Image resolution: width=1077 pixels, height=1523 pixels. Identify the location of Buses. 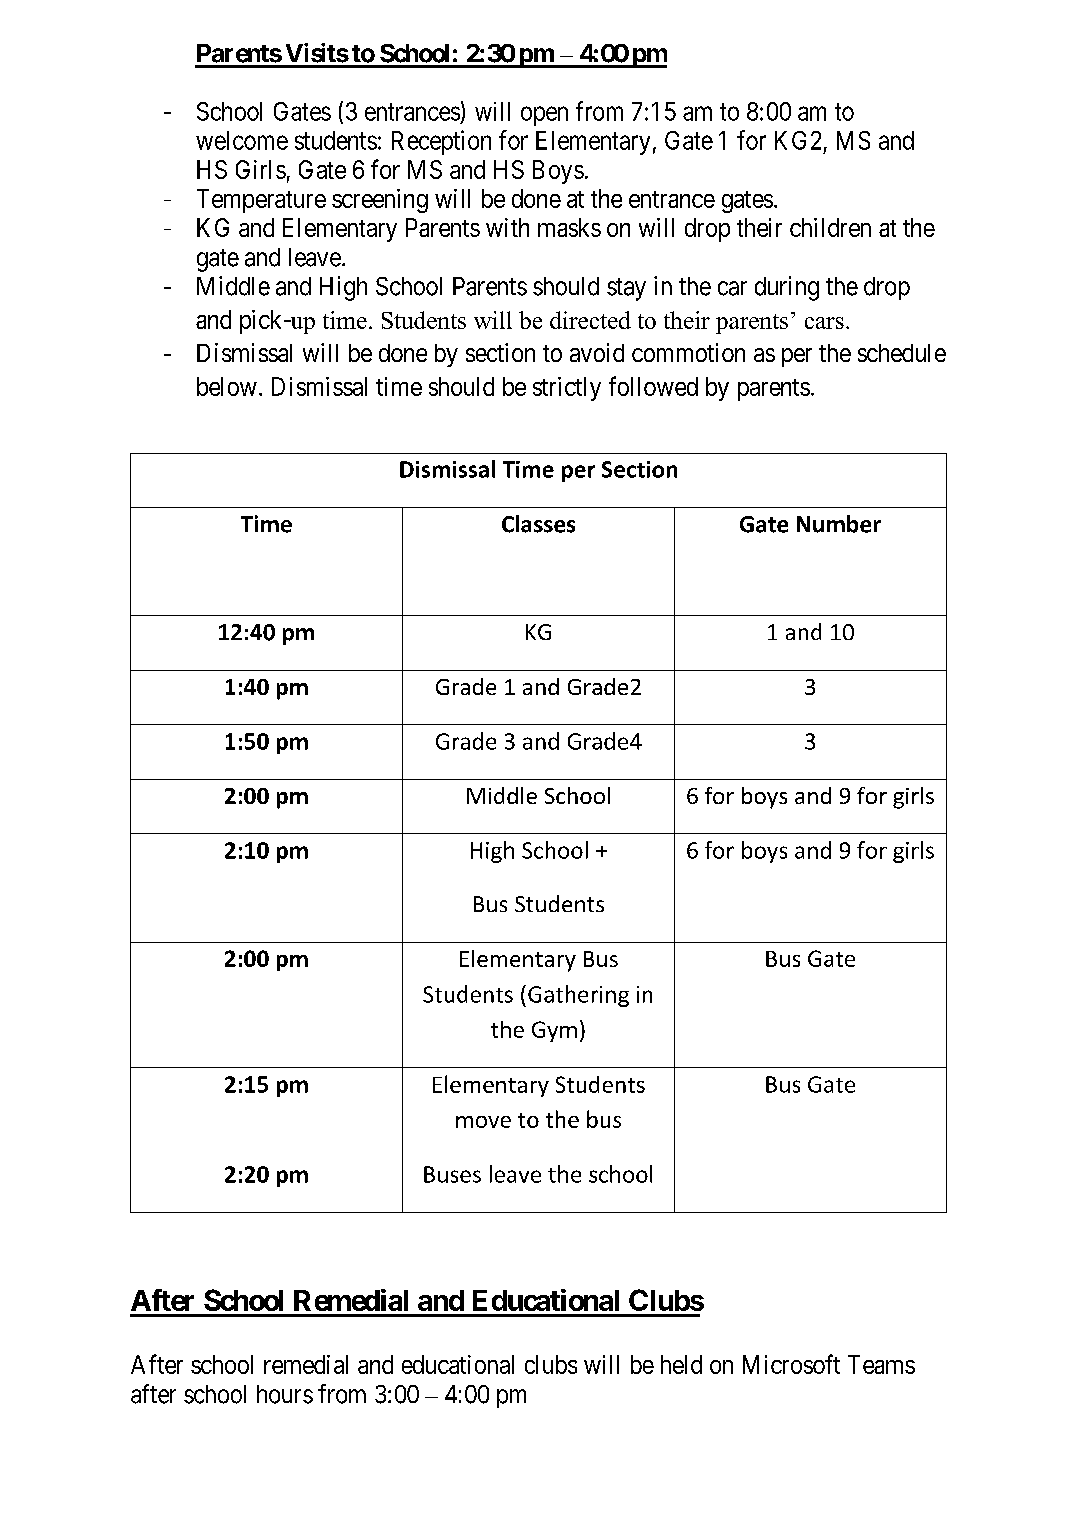
(452, 1174).
